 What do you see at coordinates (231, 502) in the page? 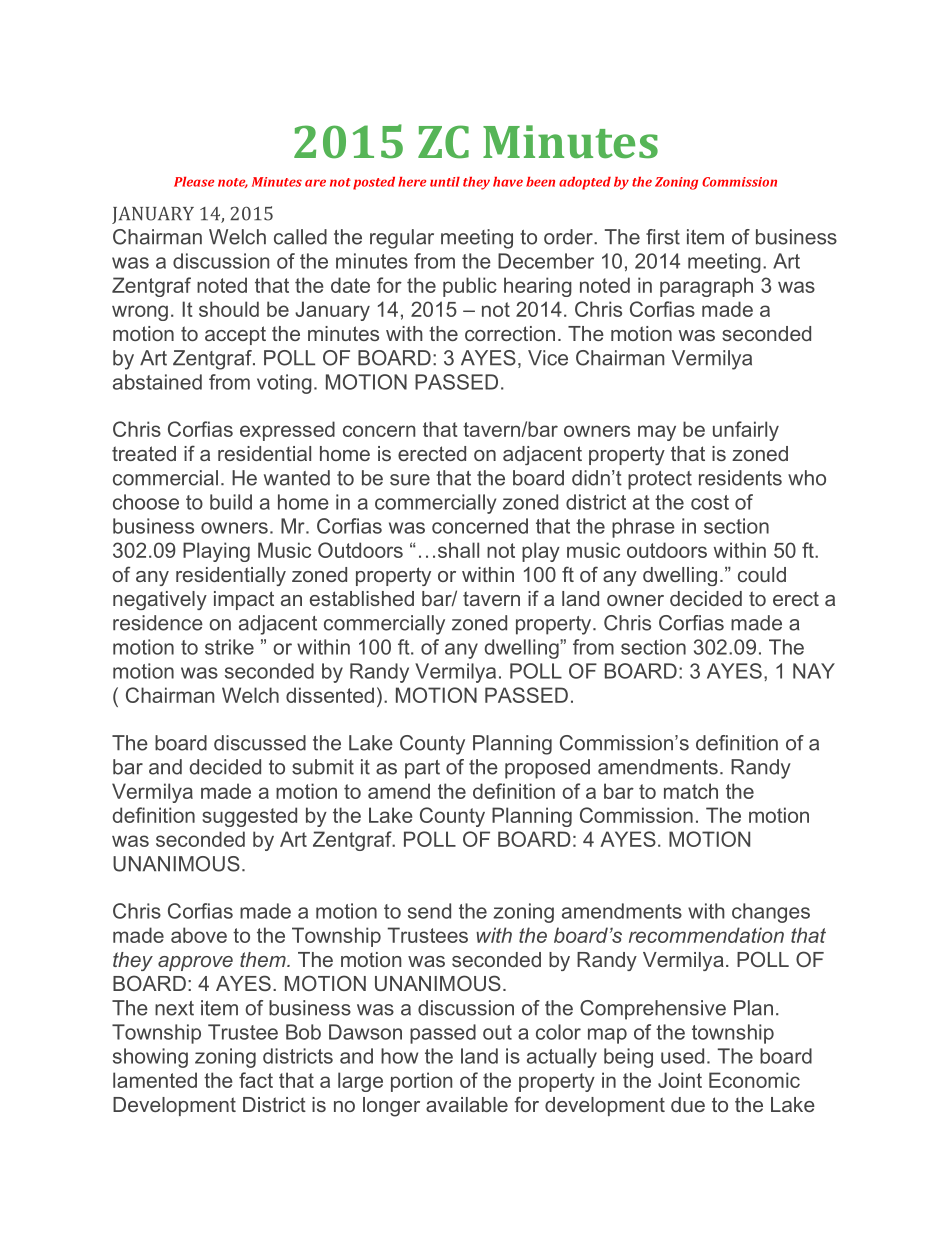
I see `build` at bounding box center [231, 502].
